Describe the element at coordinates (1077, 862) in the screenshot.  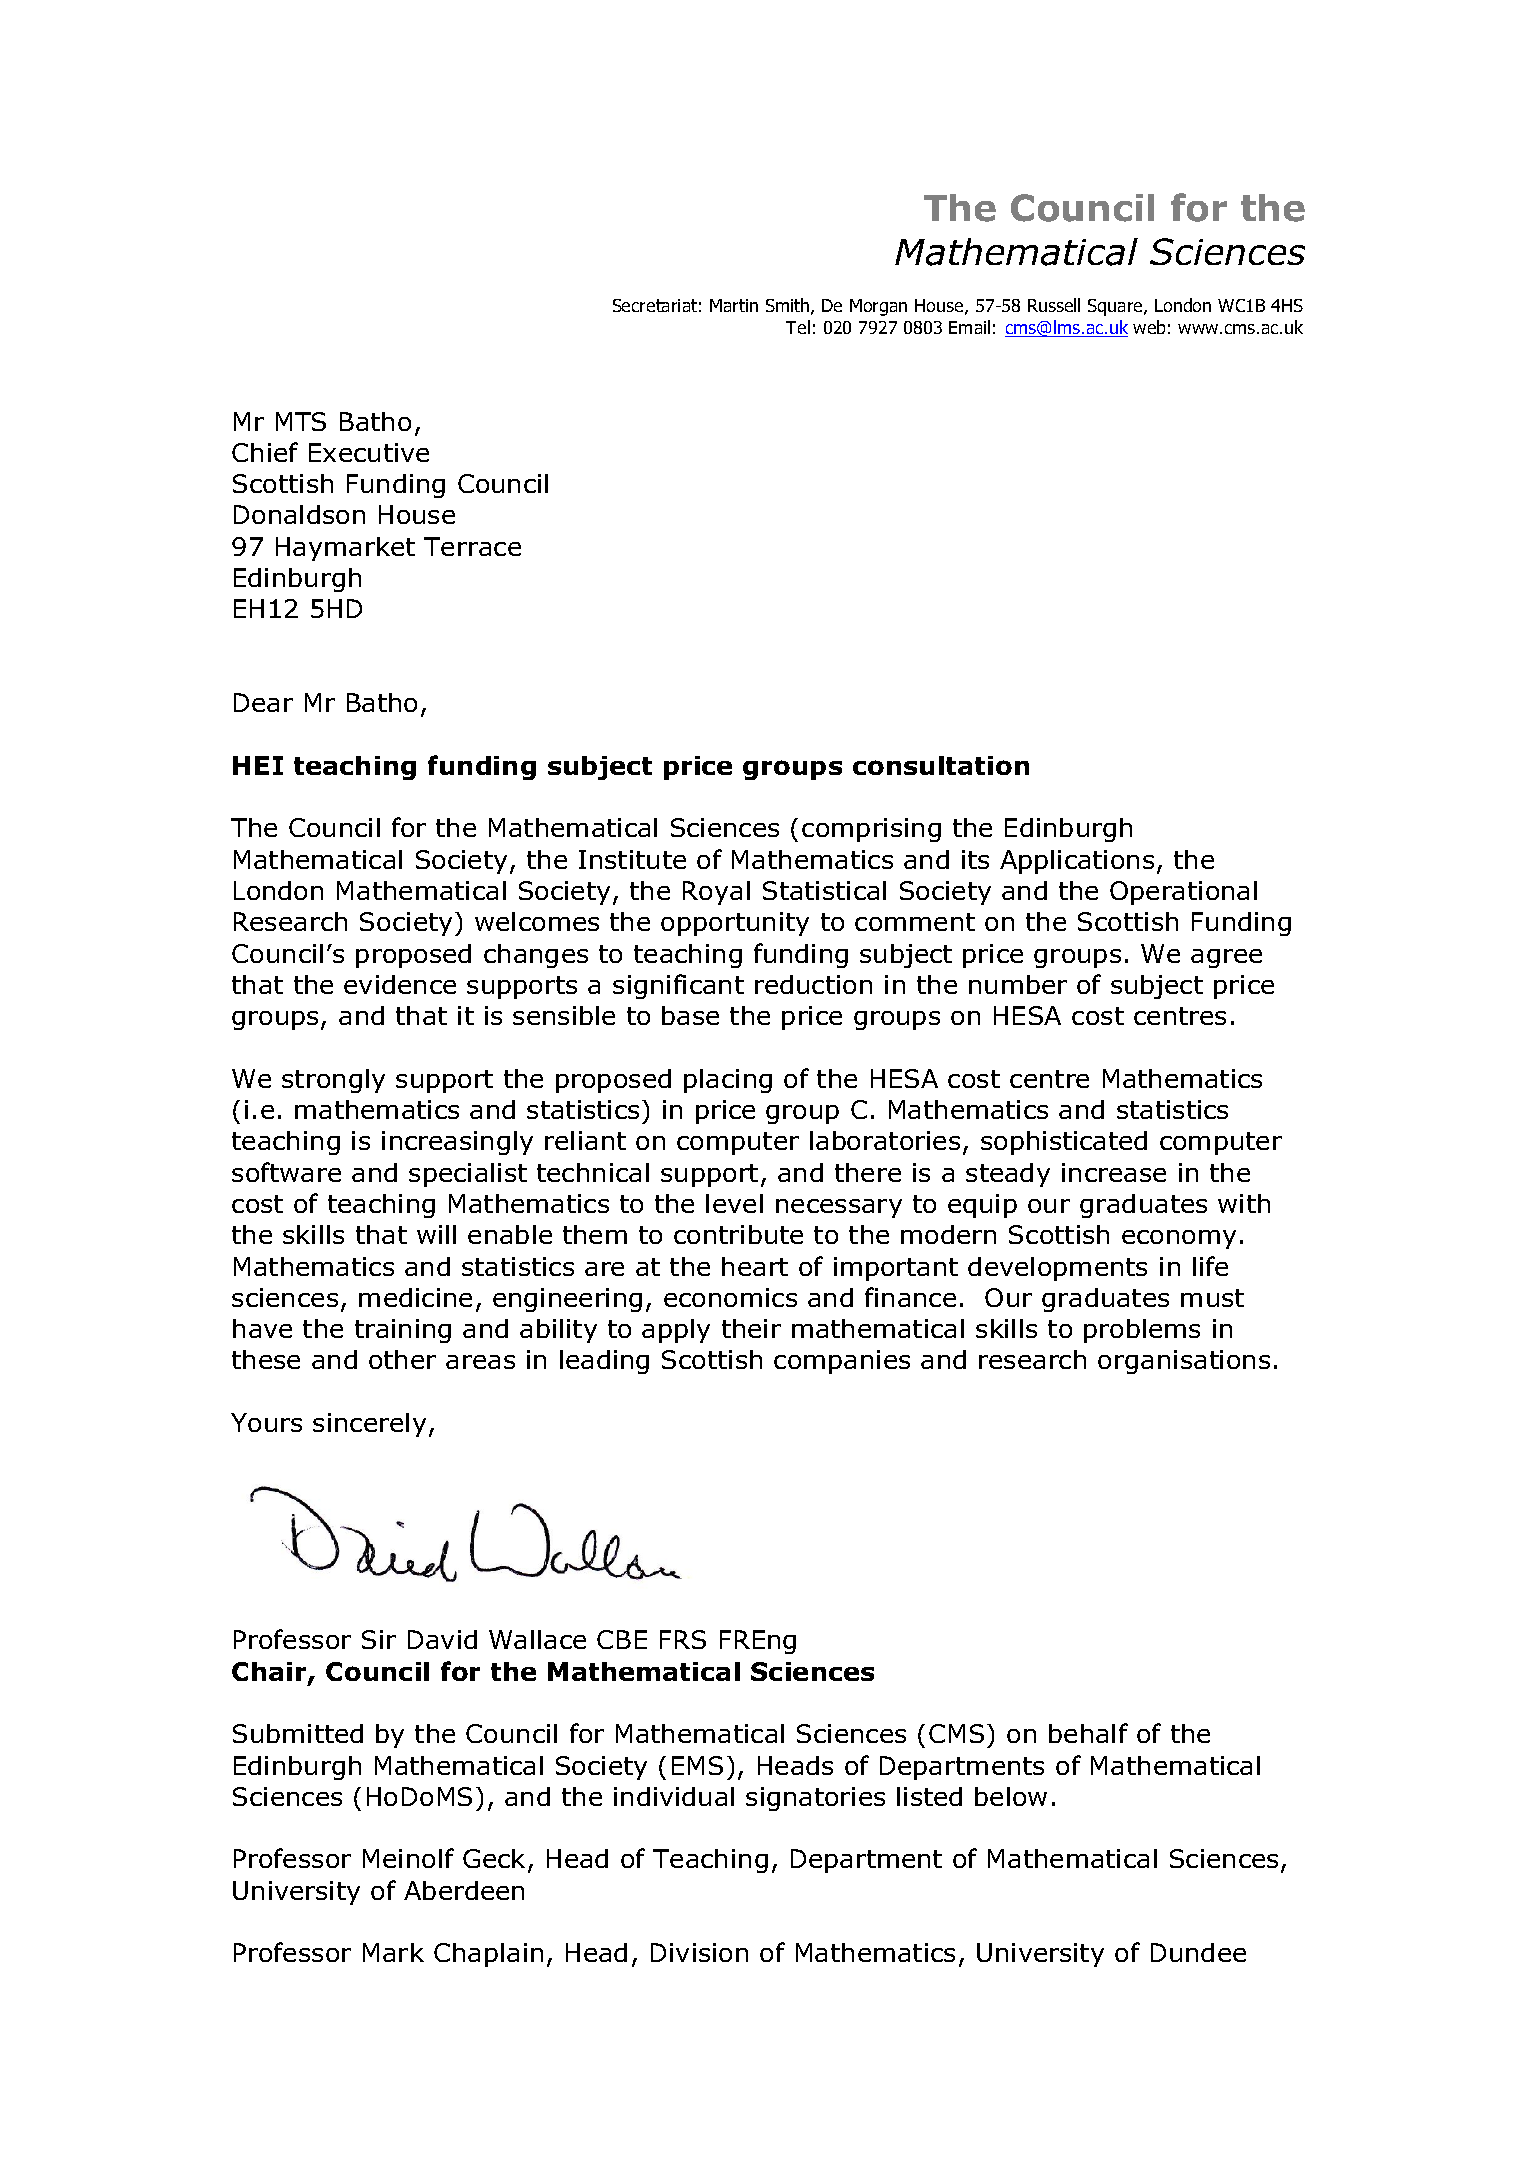
I see `Applications` at that location.
